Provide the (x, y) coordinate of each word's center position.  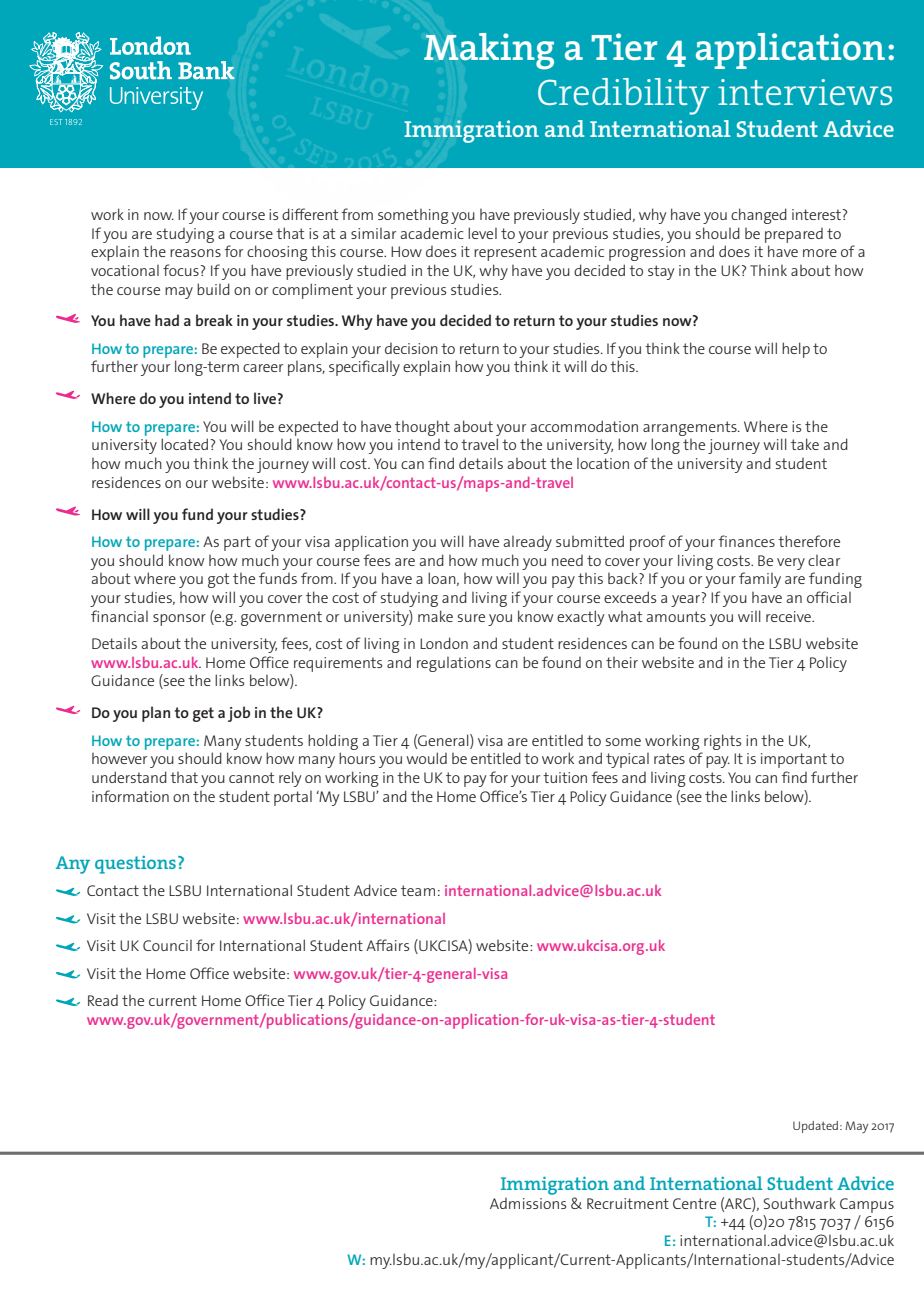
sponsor (179, 620)
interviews (805, 92)
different (310, 214)
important (794, 760)
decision (411, 348)
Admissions (528, 1203)
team (418, 890)
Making (489, 51)
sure (471, 618)
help (796, 350)
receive (789, 616)
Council (167, 945)
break (214, 320)
